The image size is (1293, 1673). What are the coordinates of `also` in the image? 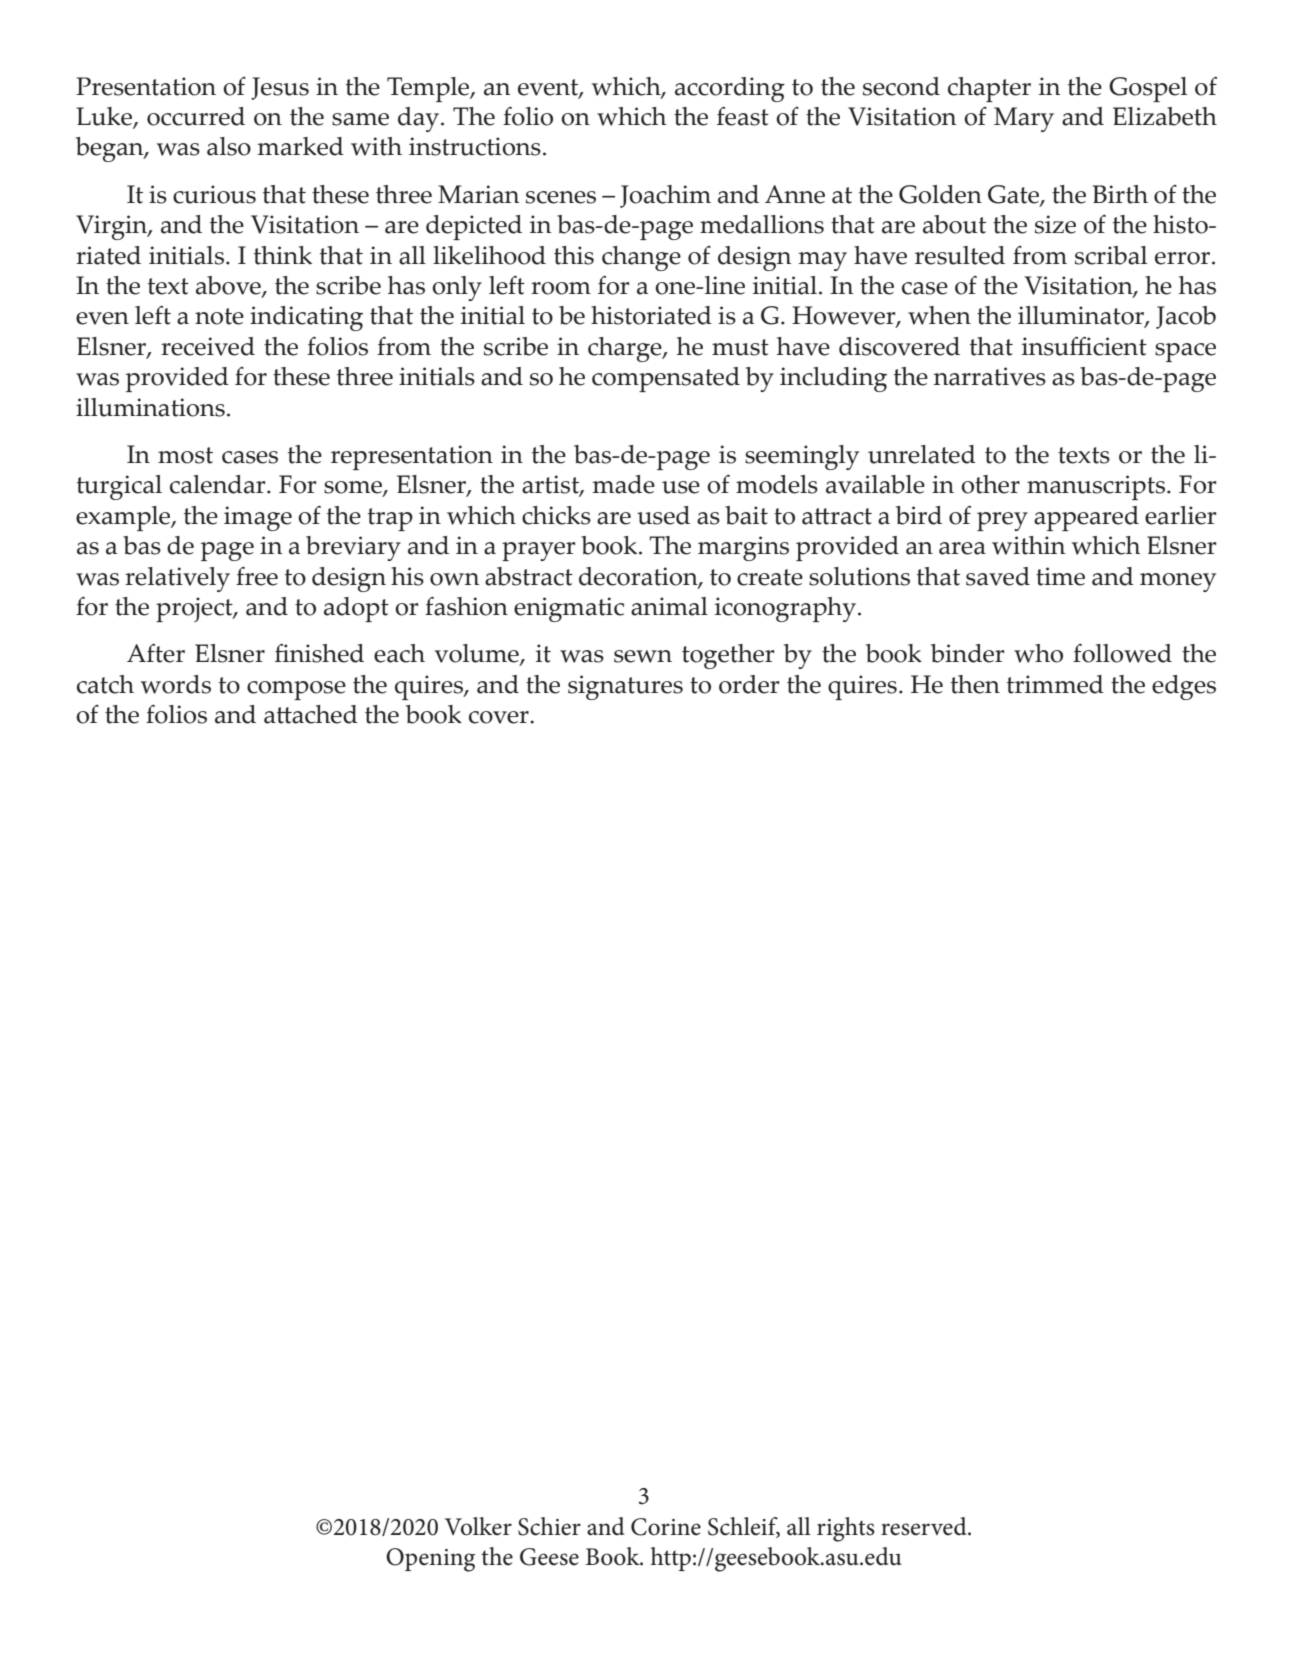 It's located at (229, 146).
